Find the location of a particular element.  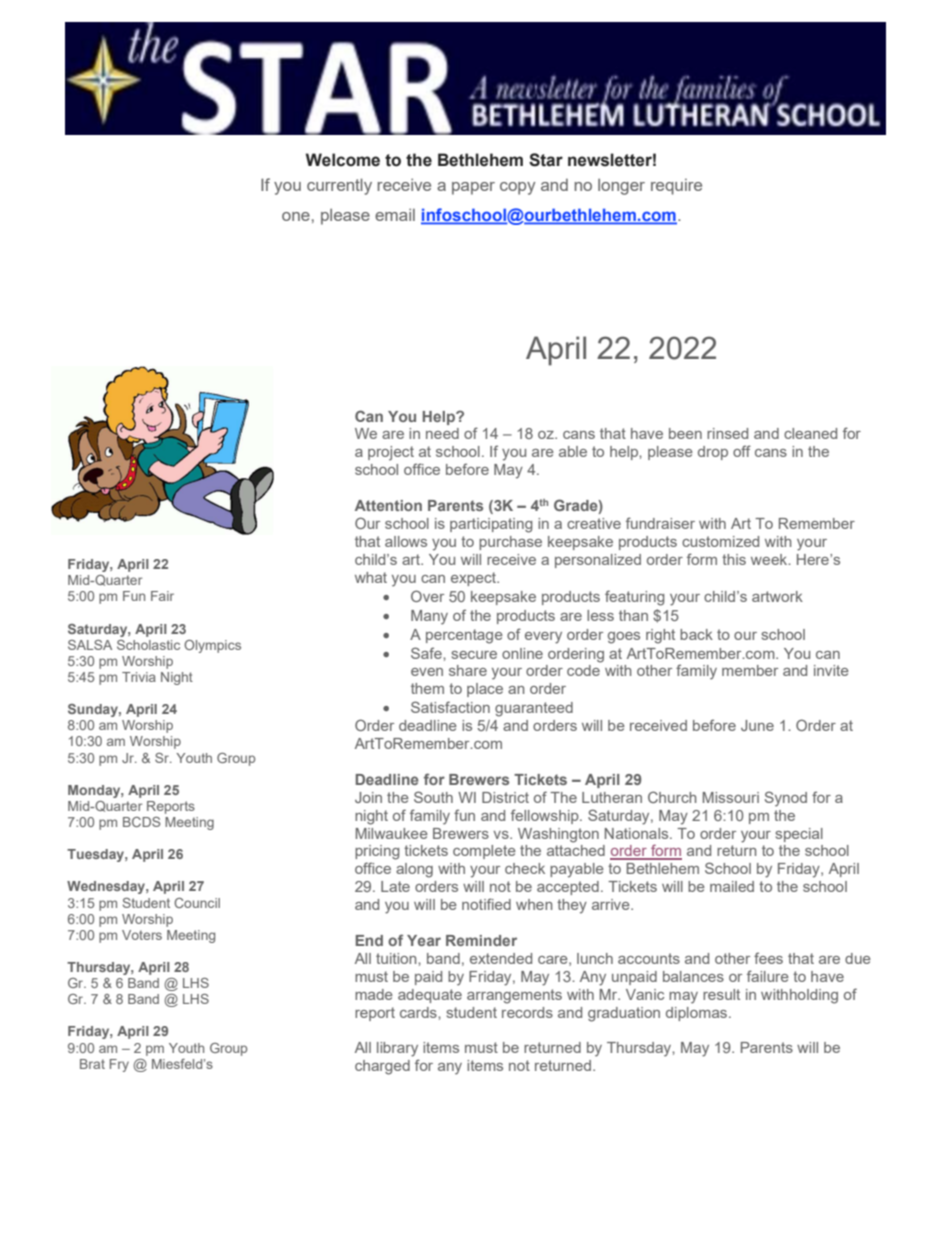

paper is located at coordinates (473, 188).
